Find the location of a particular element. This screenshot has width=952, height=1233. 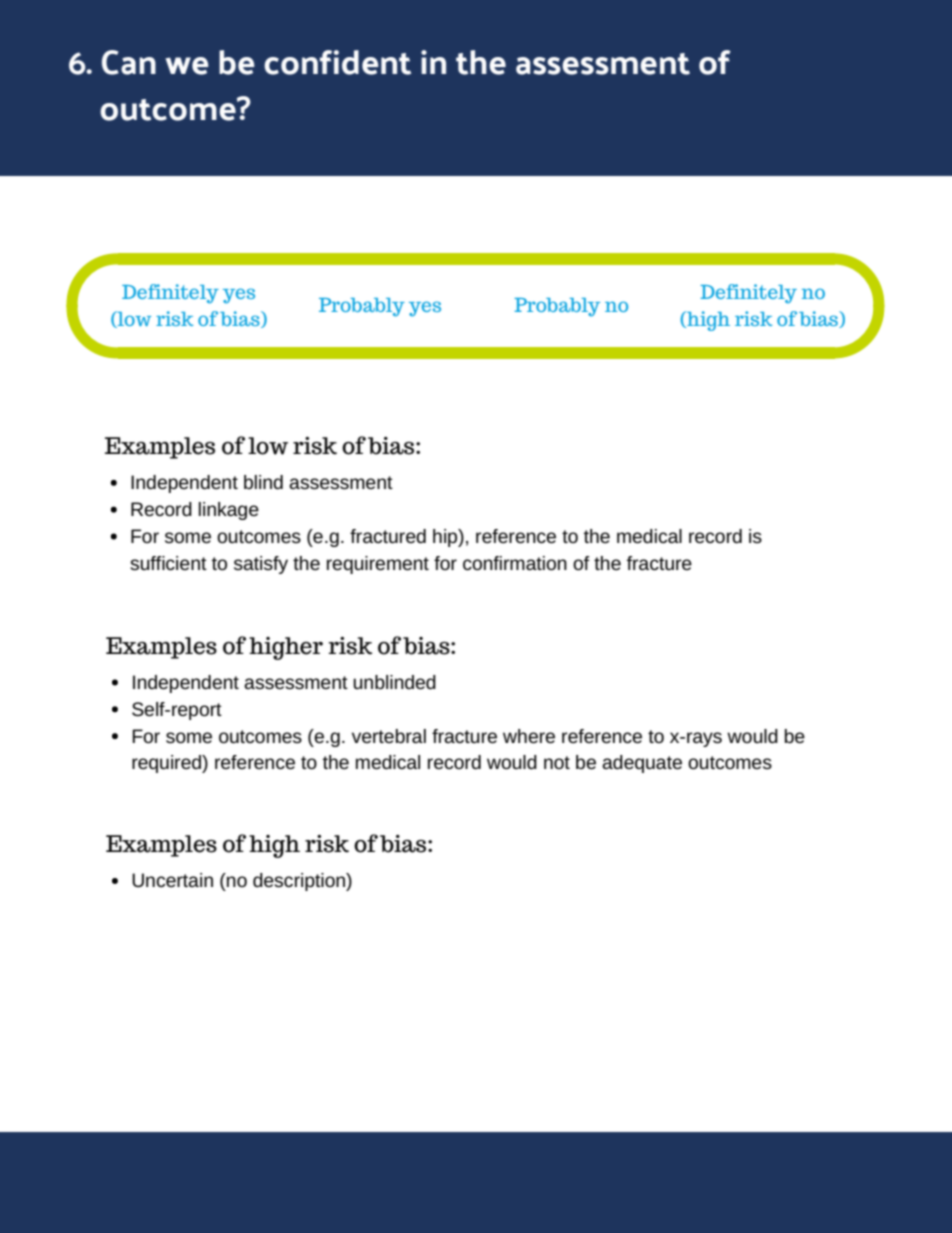

vertebral is located at coordinates (389, 736).
